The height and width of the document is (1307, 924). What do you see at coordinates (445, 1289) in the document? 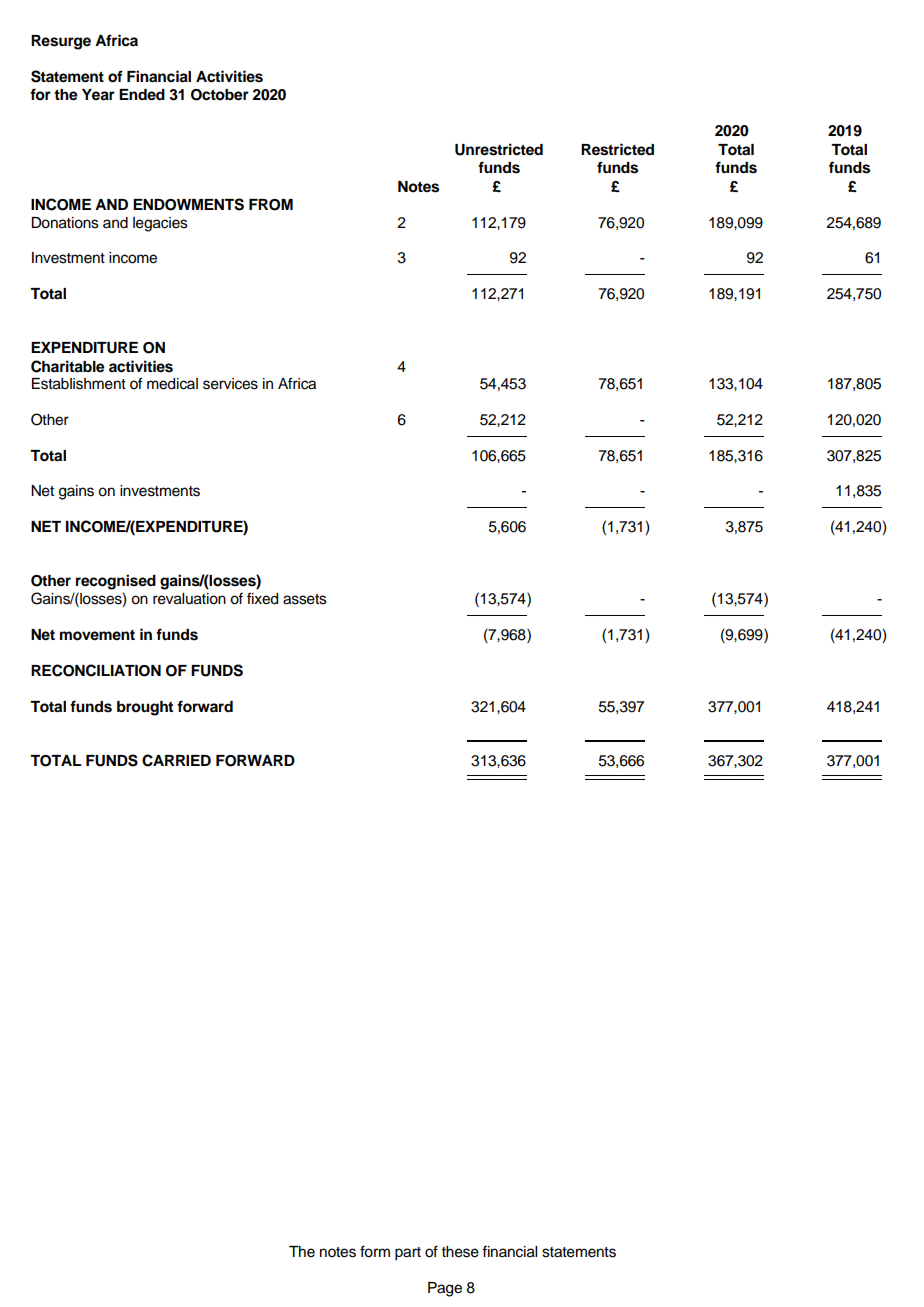
I see `Page` at bounding box center [445, 1289].
